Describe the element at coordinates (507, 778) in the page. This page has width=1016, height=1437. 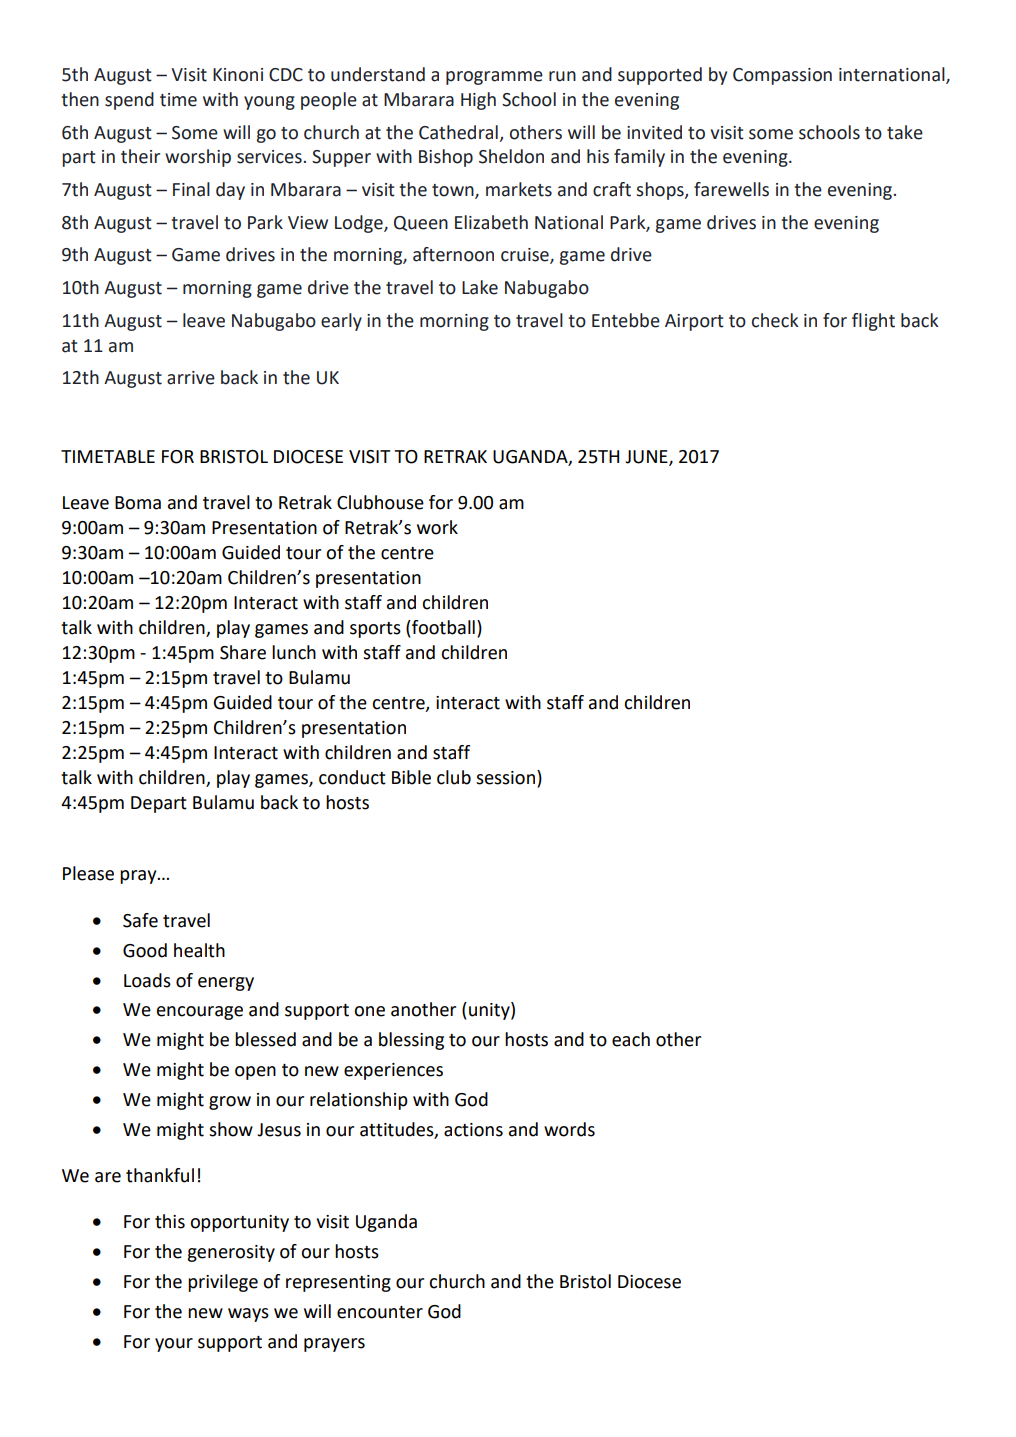
I see `session` at that location.
